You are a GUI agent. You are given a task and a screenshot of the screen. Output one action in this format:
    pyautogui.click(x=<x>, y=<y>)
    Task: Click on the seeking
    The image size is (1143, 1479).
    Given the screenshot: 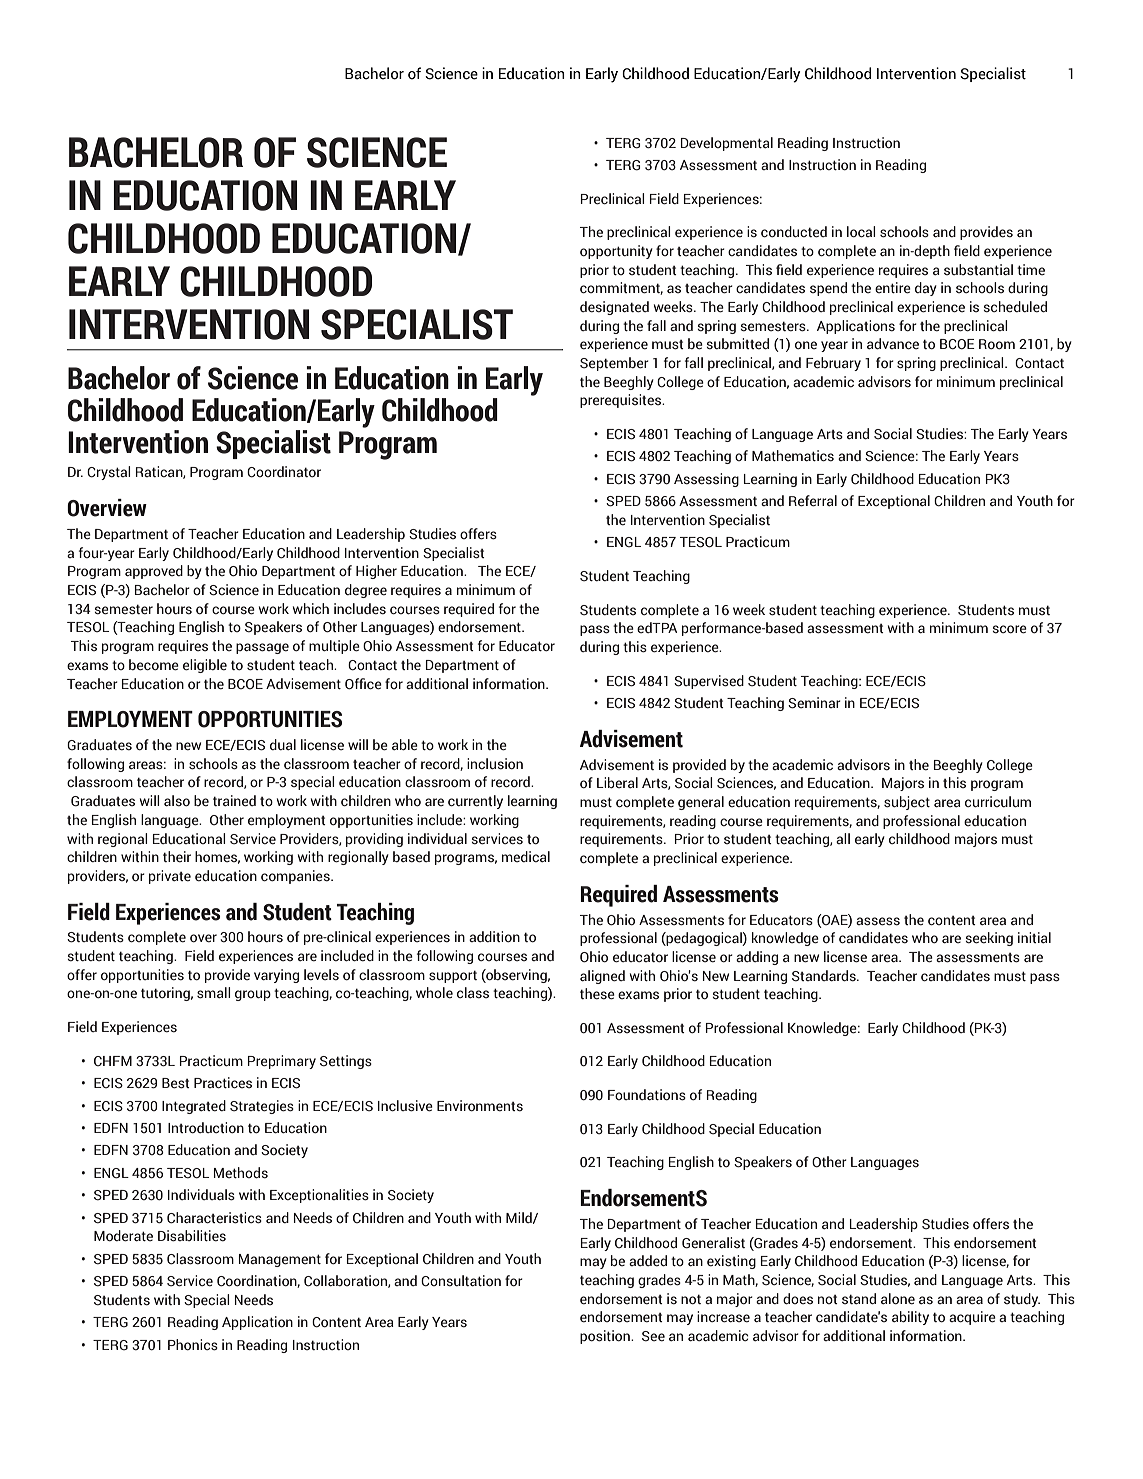 What is the action you would take?
    pyautogui.click(x=989, y=939)
